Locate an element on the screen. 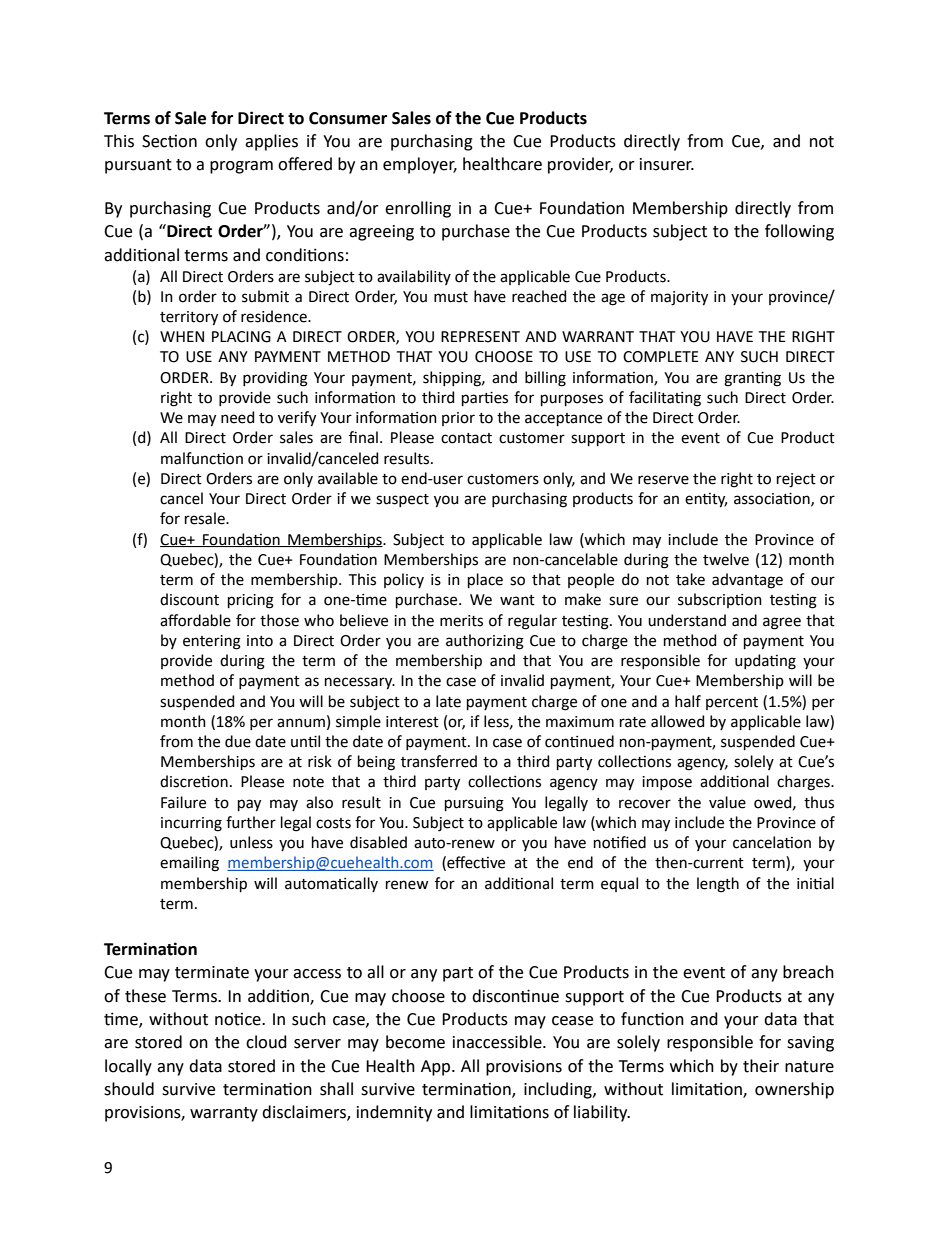 This screenshot has width=952, height=1233. program is located at coordinates (241, 167).
